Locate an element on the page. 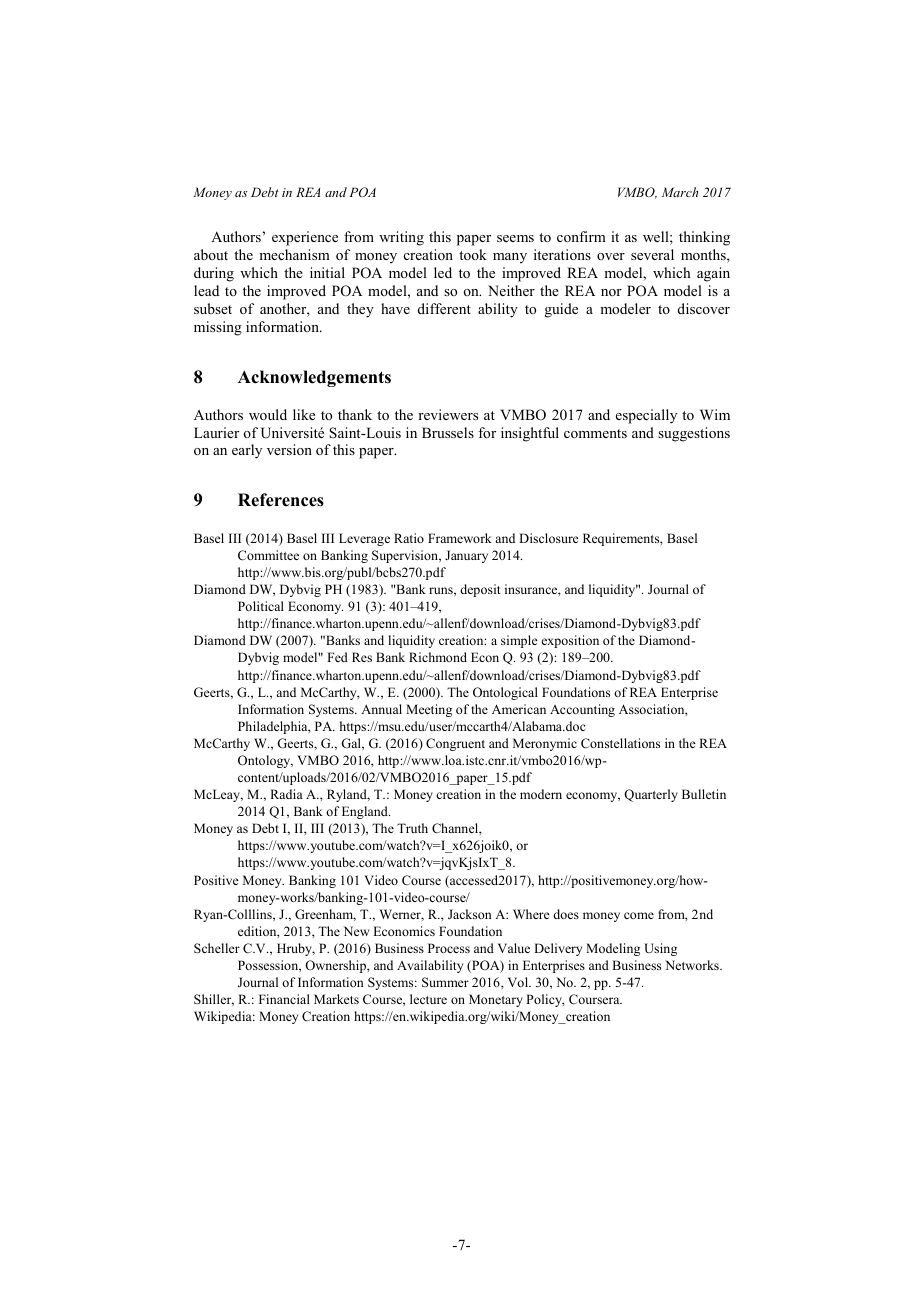  Brussels is located at coordinates (448, 432).
